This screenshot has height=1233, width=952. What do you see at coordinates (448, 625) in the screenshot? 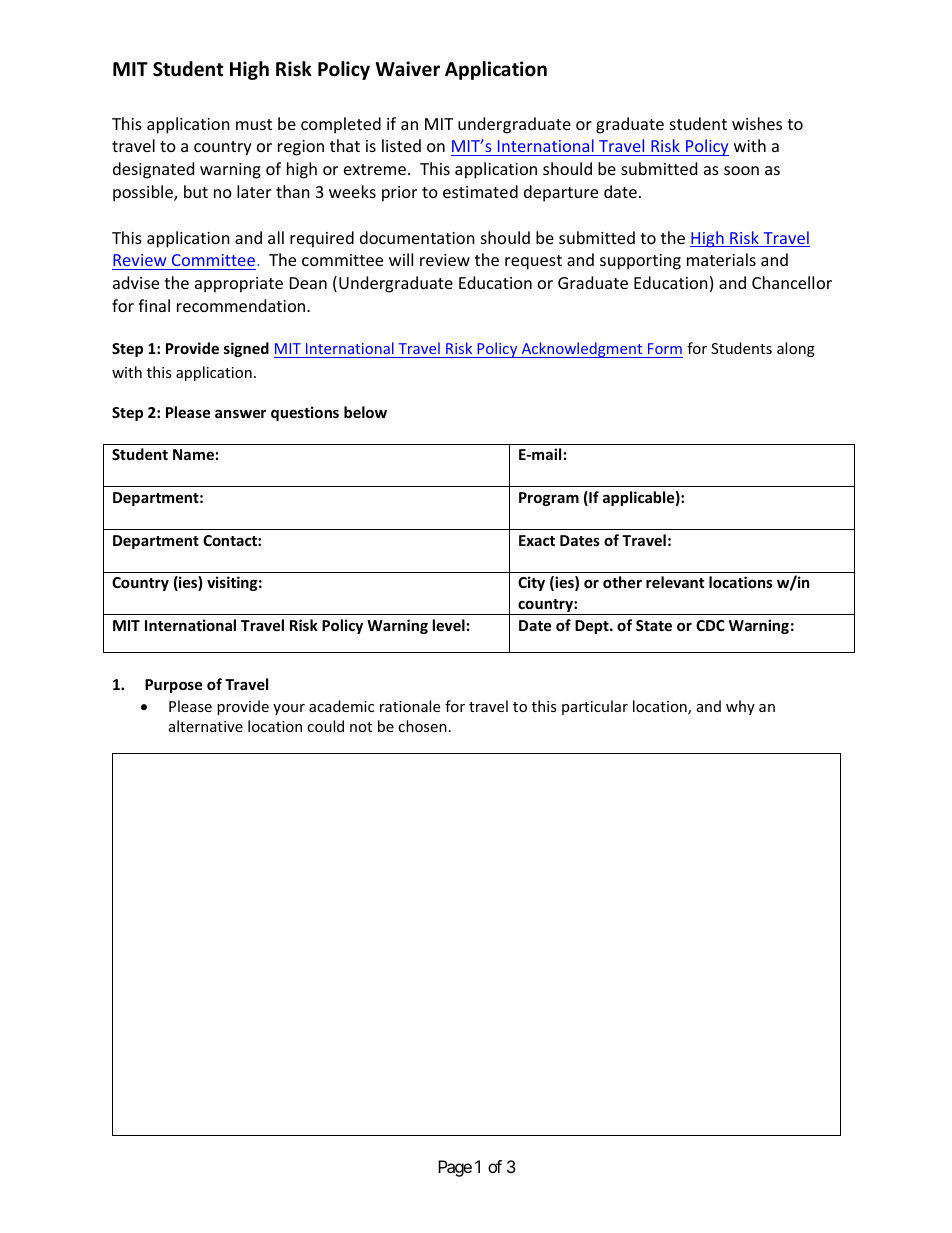
I see `level` at bounding box center [448, 625].
